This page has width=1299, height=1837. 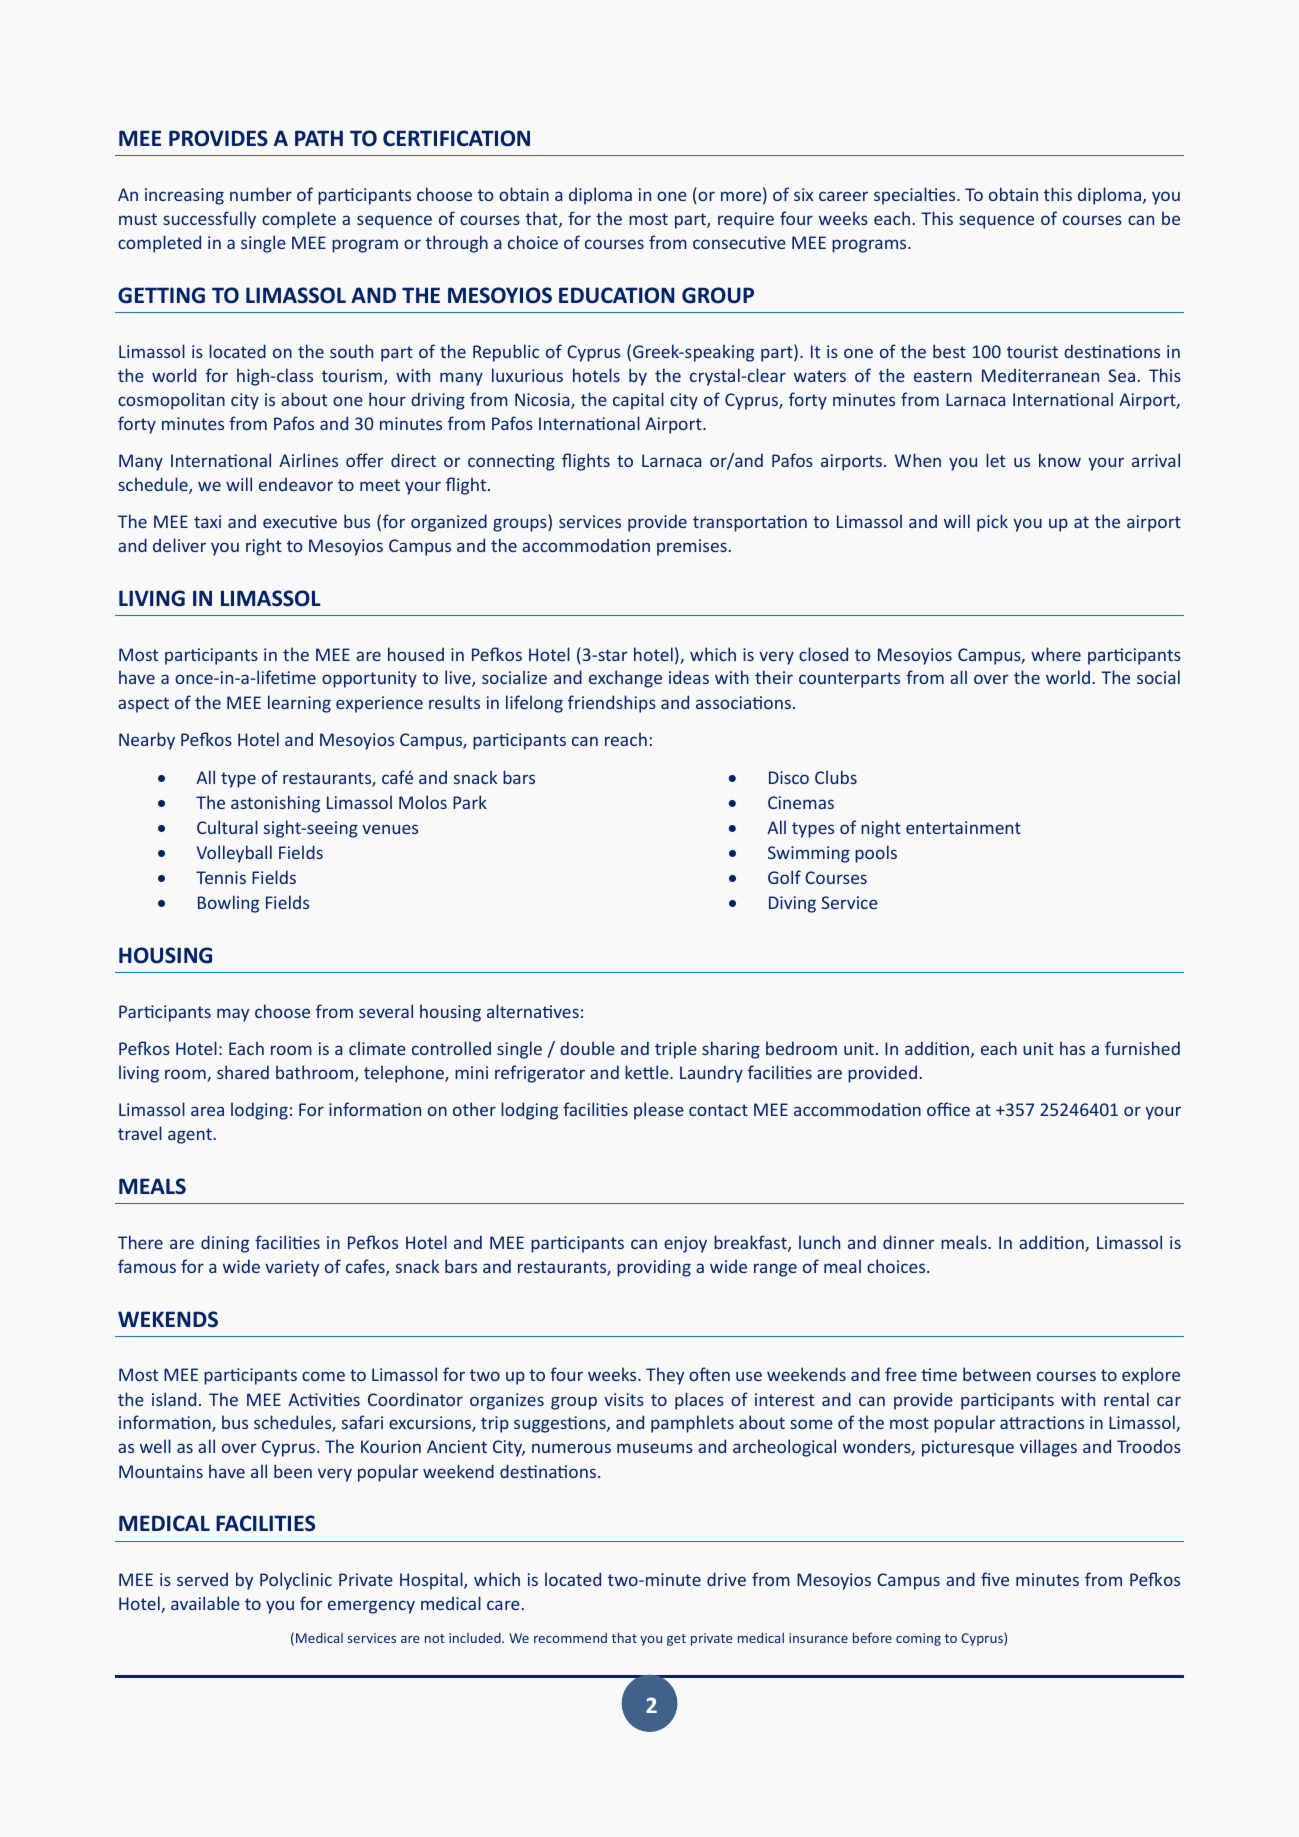 I want to click on tourist, so click(x=1032, y=351).
